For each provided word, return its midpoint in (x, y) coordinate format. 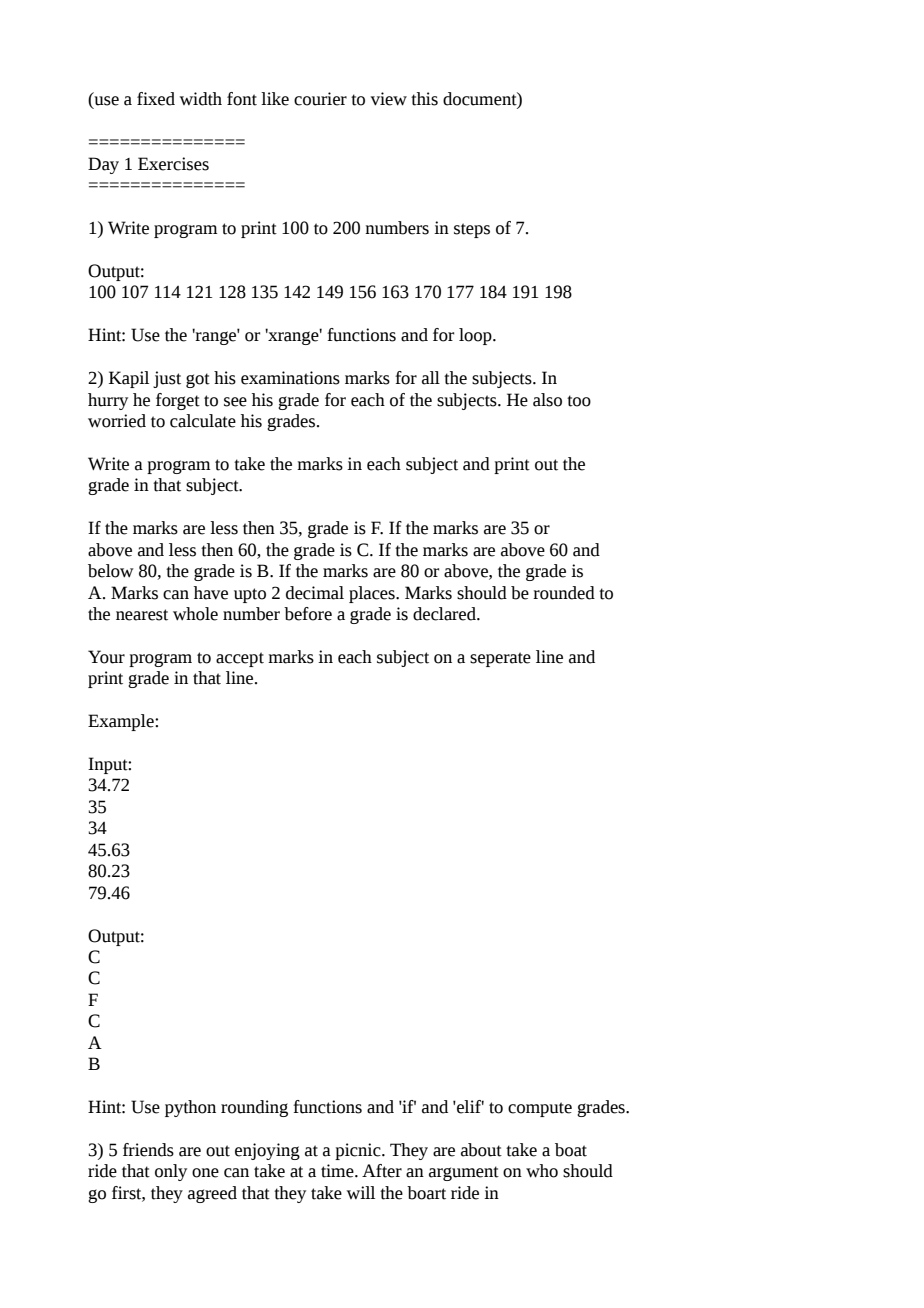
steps (472, 230)
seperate (500, 659)
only (171, 1172)
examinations (290, 378)
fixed (156, 99)
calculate (203, 421)
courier (320, 99)
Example (122, 722)
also (547, 400)
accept (240, 659)
